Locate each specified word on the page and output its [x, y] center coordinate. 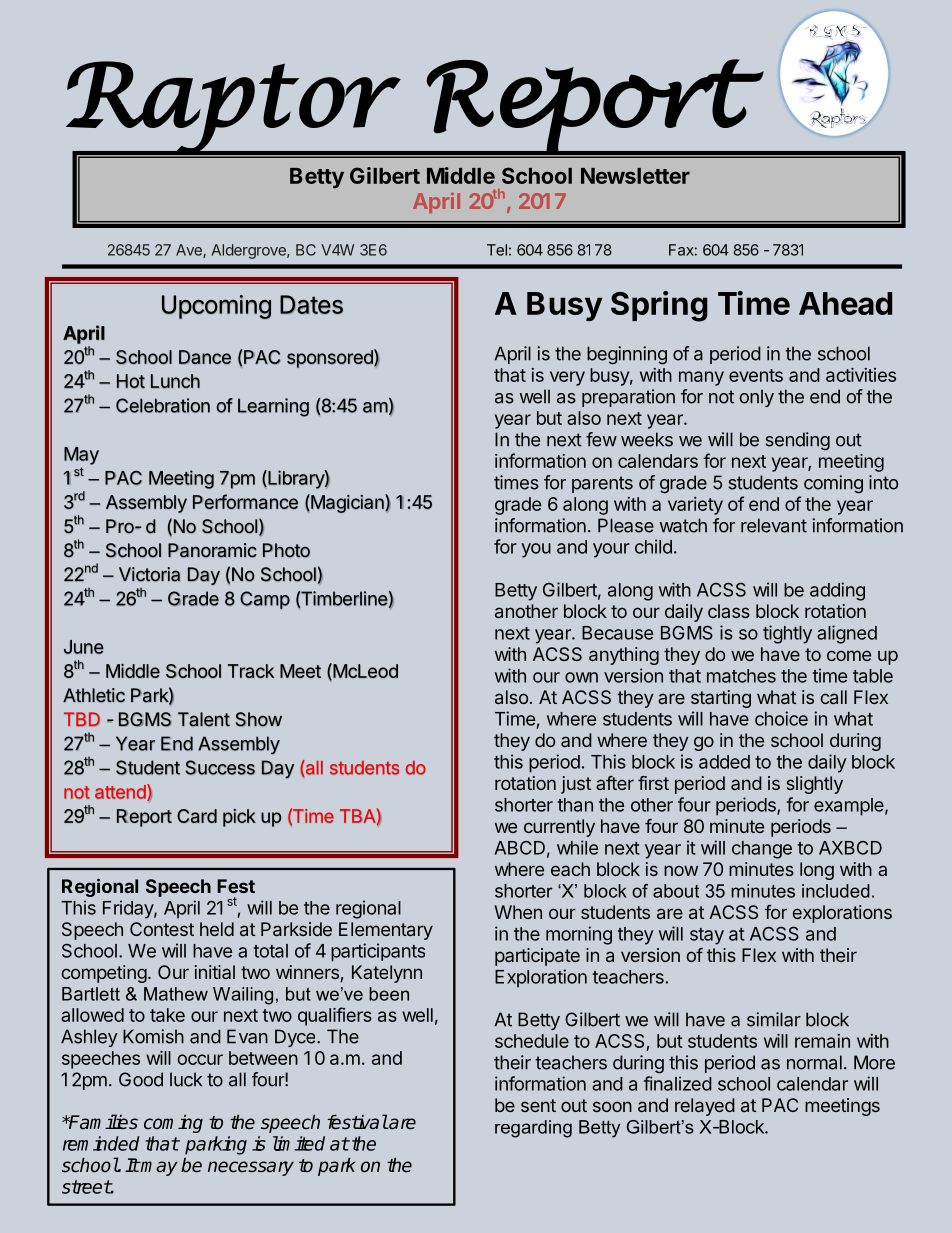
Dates [311, 304]
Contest [162, 929]
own [581, 677]
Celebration [163, 405]
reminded [101, 1143]
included [836, 891]
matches [741, 676]
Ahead [845, 303]
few [601, 439]
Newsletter [635, 176]
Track [251, 671]
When [518, 912]
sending [798, 441]
